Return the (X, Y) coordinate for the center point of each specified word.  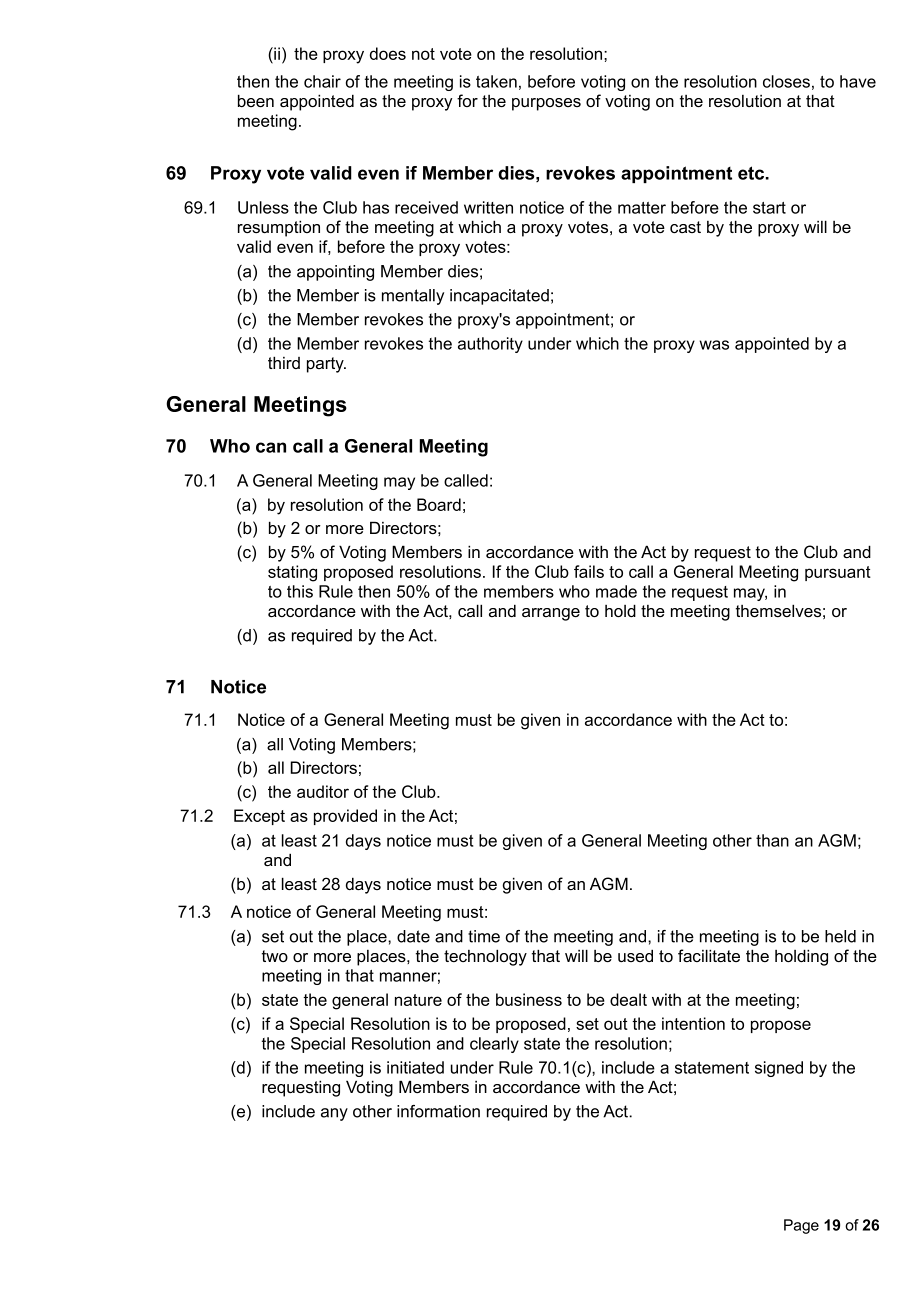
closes (786, 81)
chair (322, 81)
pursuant (838, 573)
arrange (551, 614)
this (300, 591)
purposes (546, 104)
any (334, 1114)
